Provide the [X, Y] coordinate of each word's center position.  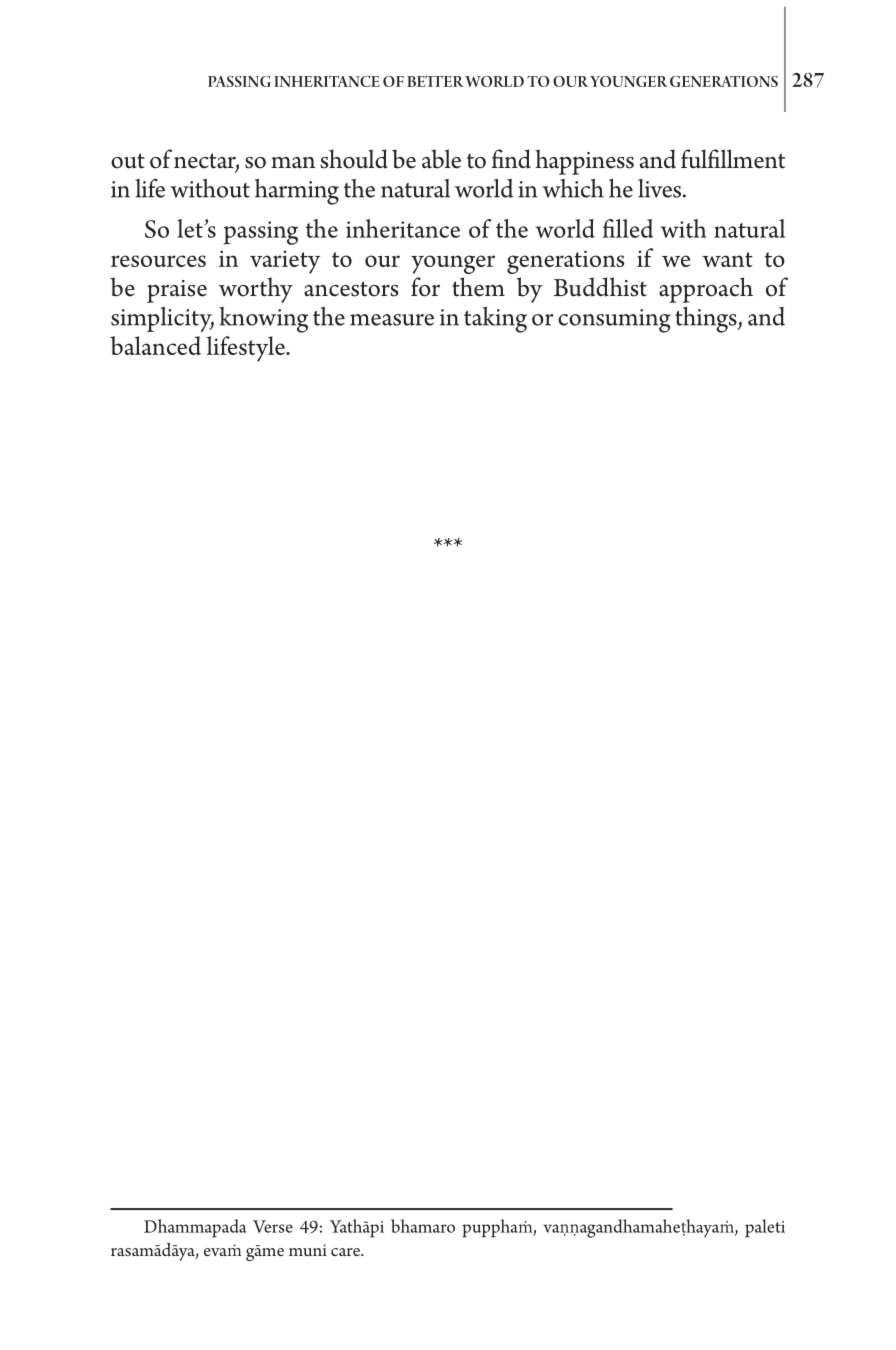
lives [659, 188]
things [707, 320]
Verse [273, 1226]
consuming [614, 321]
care [347, 1252]
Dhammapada [195, 1228]
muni [308, 1250]
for [425, 287]
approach [706, 290]
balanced [155, 345]
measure [392, 320]
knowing [263, 320]
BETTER [435, 81]
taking [495, 320]
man [293, 163]
